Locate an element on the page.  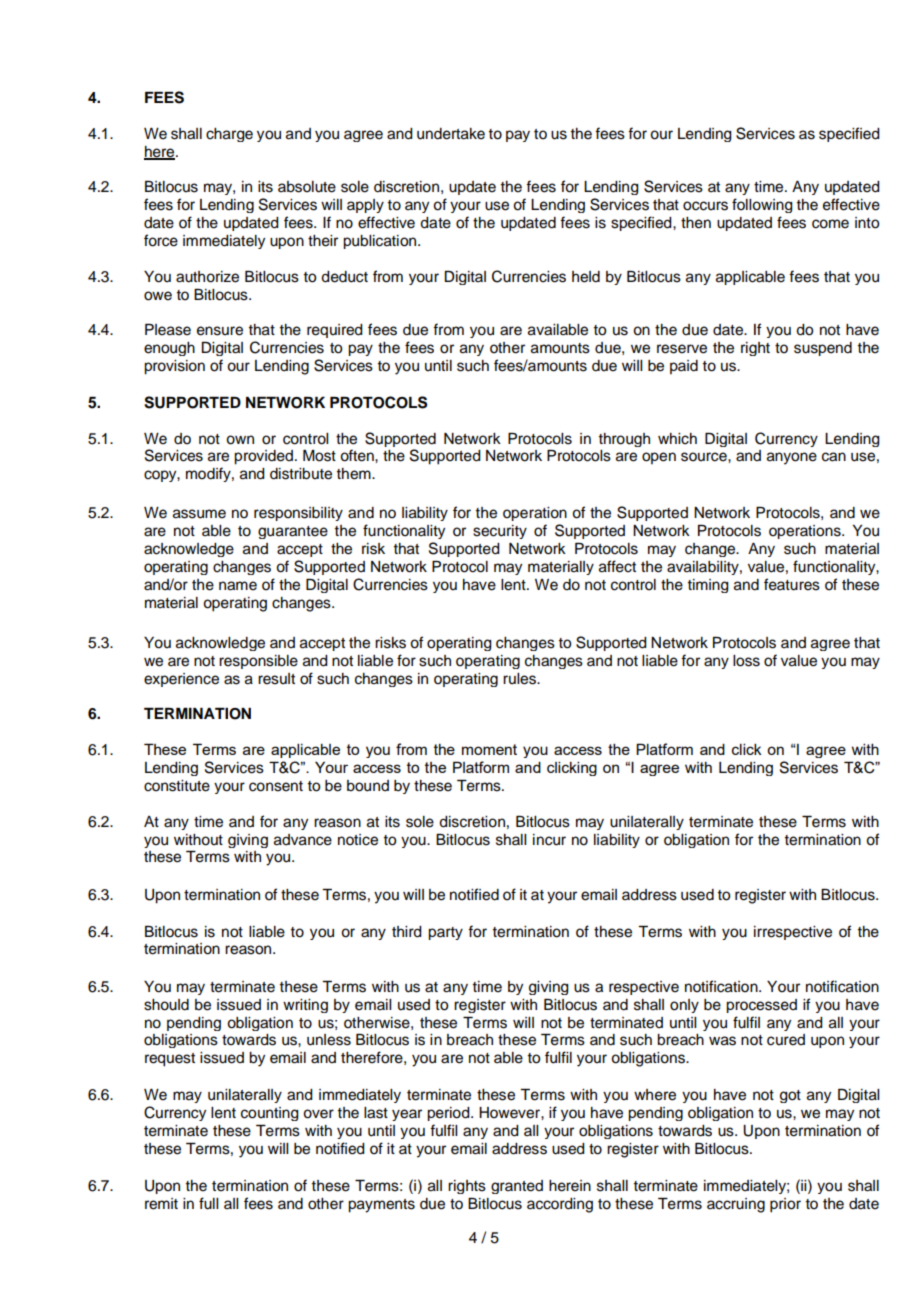
charge is located at coordinates (229, 135).
